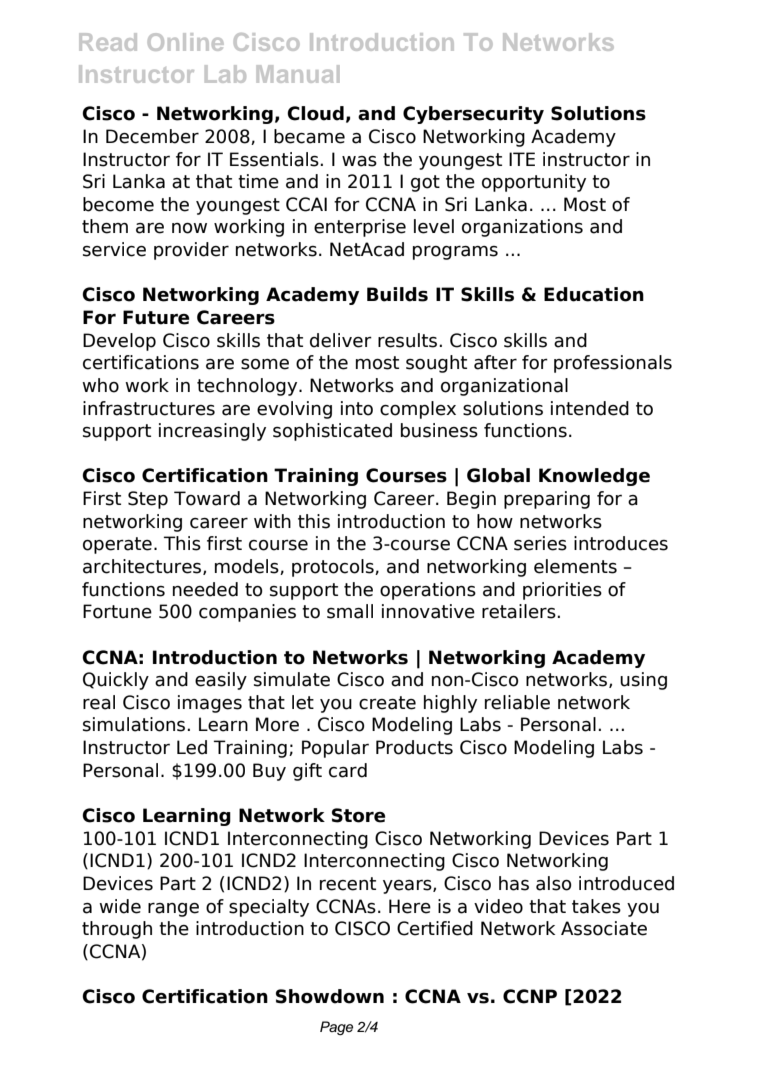  Describe the element at coordinates (143, 567) in the image. I see `architectures` at that location.
